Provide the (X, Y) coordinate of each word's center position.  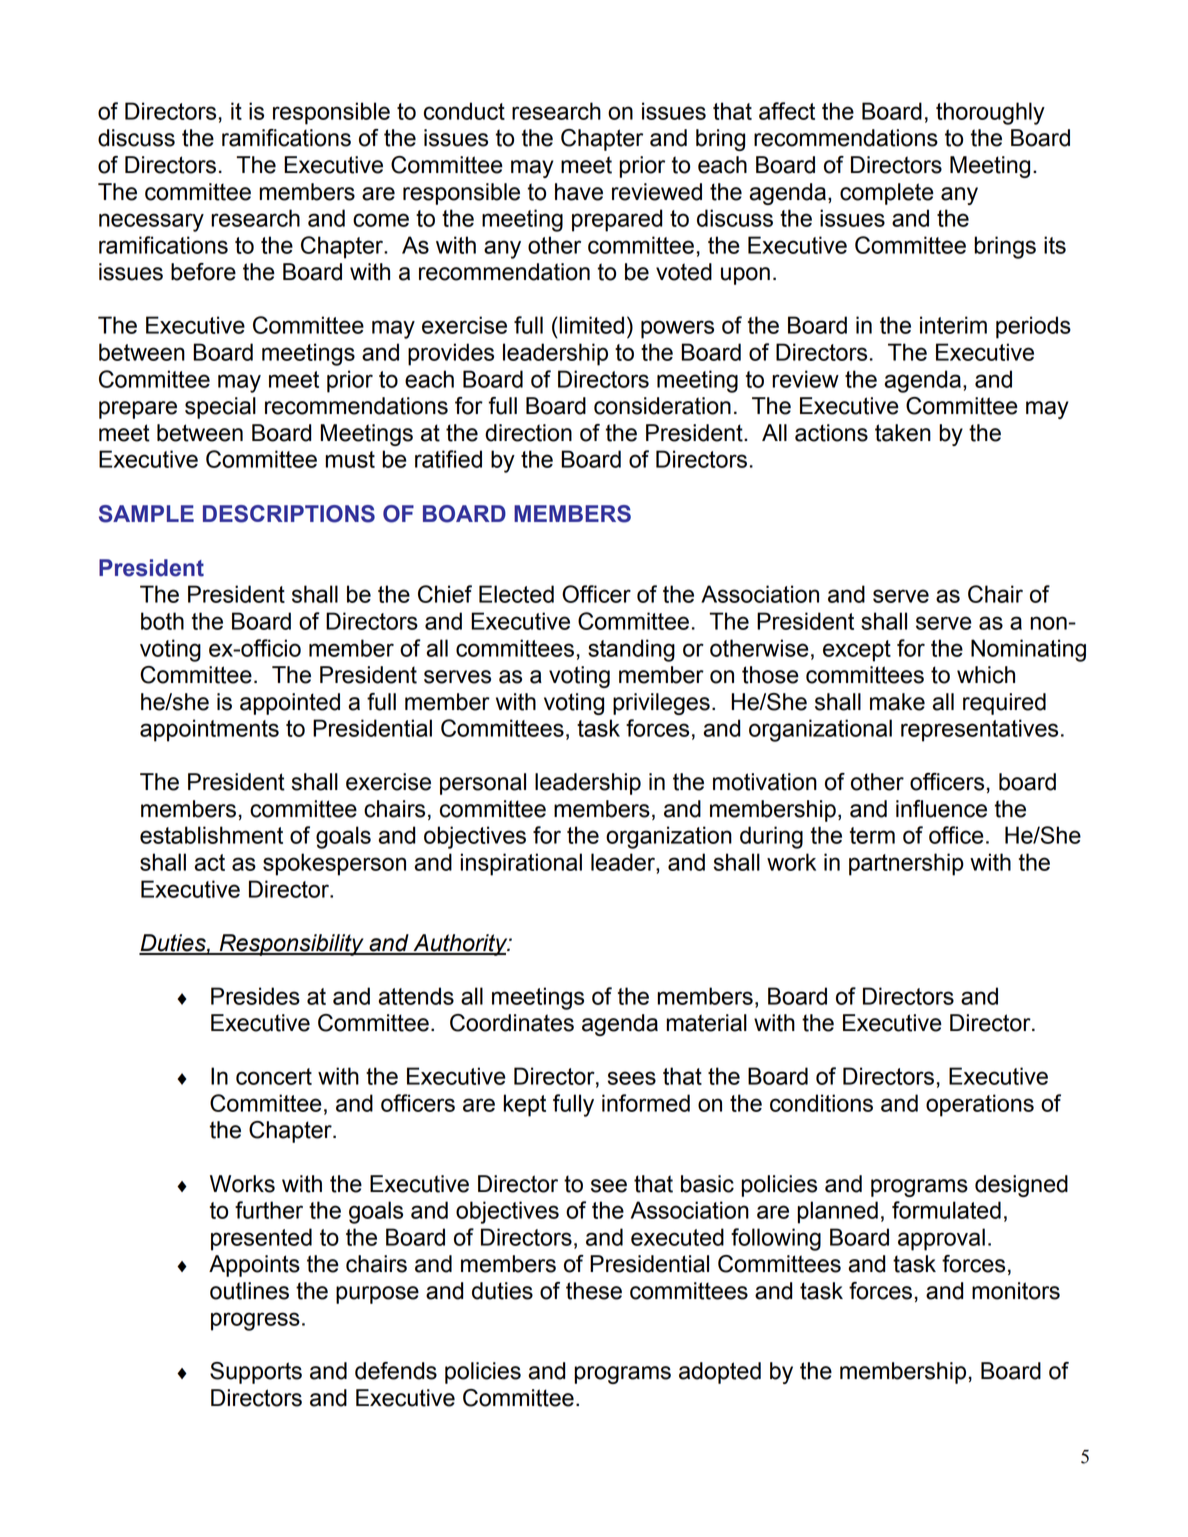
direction (528, 433)
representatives (979, 730)
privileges (661, 704)
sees (631, 1078)
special (220, 408)
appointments (209, 730)
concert (274, 1076)
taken (903, 433)
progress (255, 1321)
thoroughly (990, 113)
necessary (151, 222)
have (579, 192)
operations (980, 1105)
